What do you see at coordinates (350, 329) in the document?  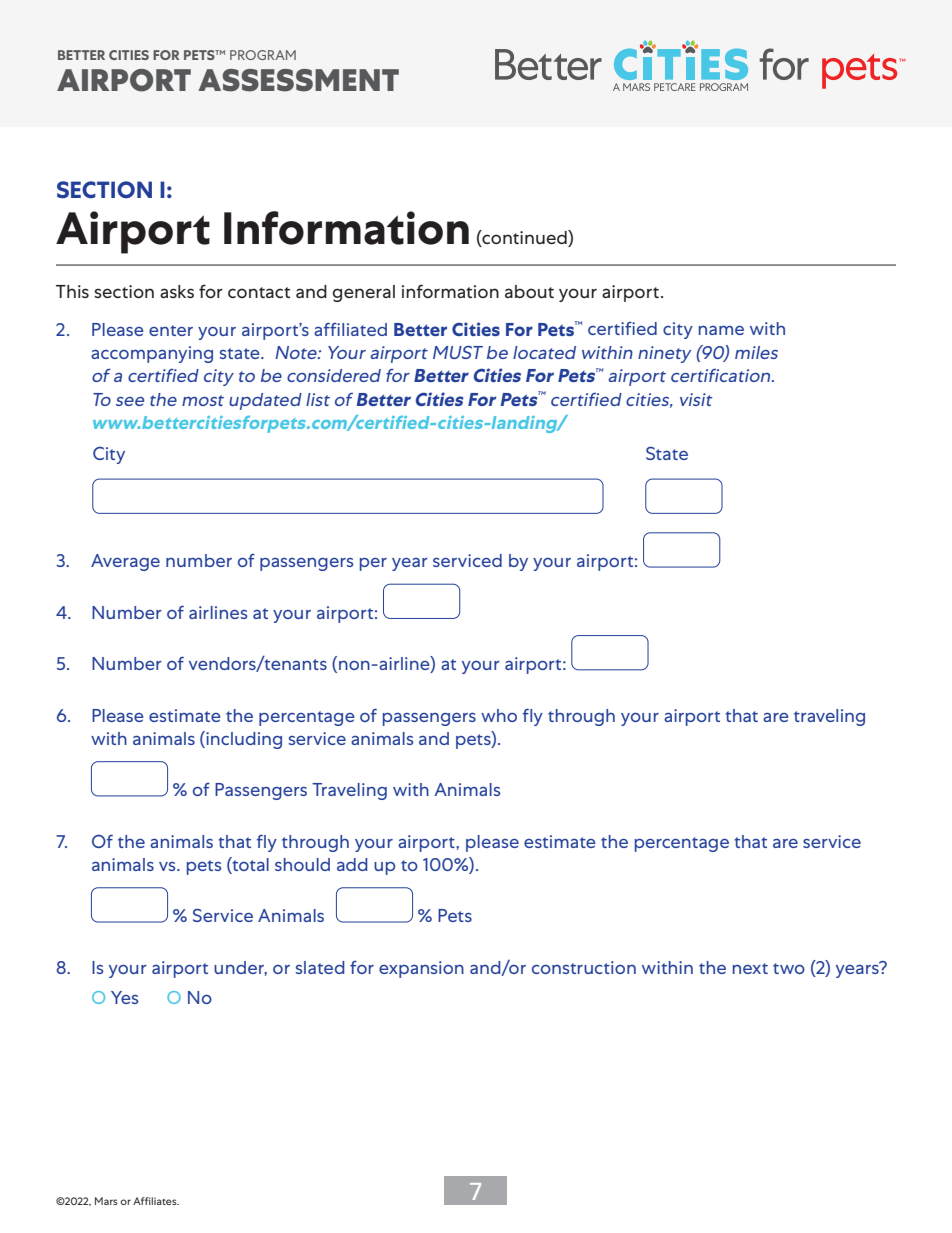 I see `affiliated` at bounding box center [350, 329].
